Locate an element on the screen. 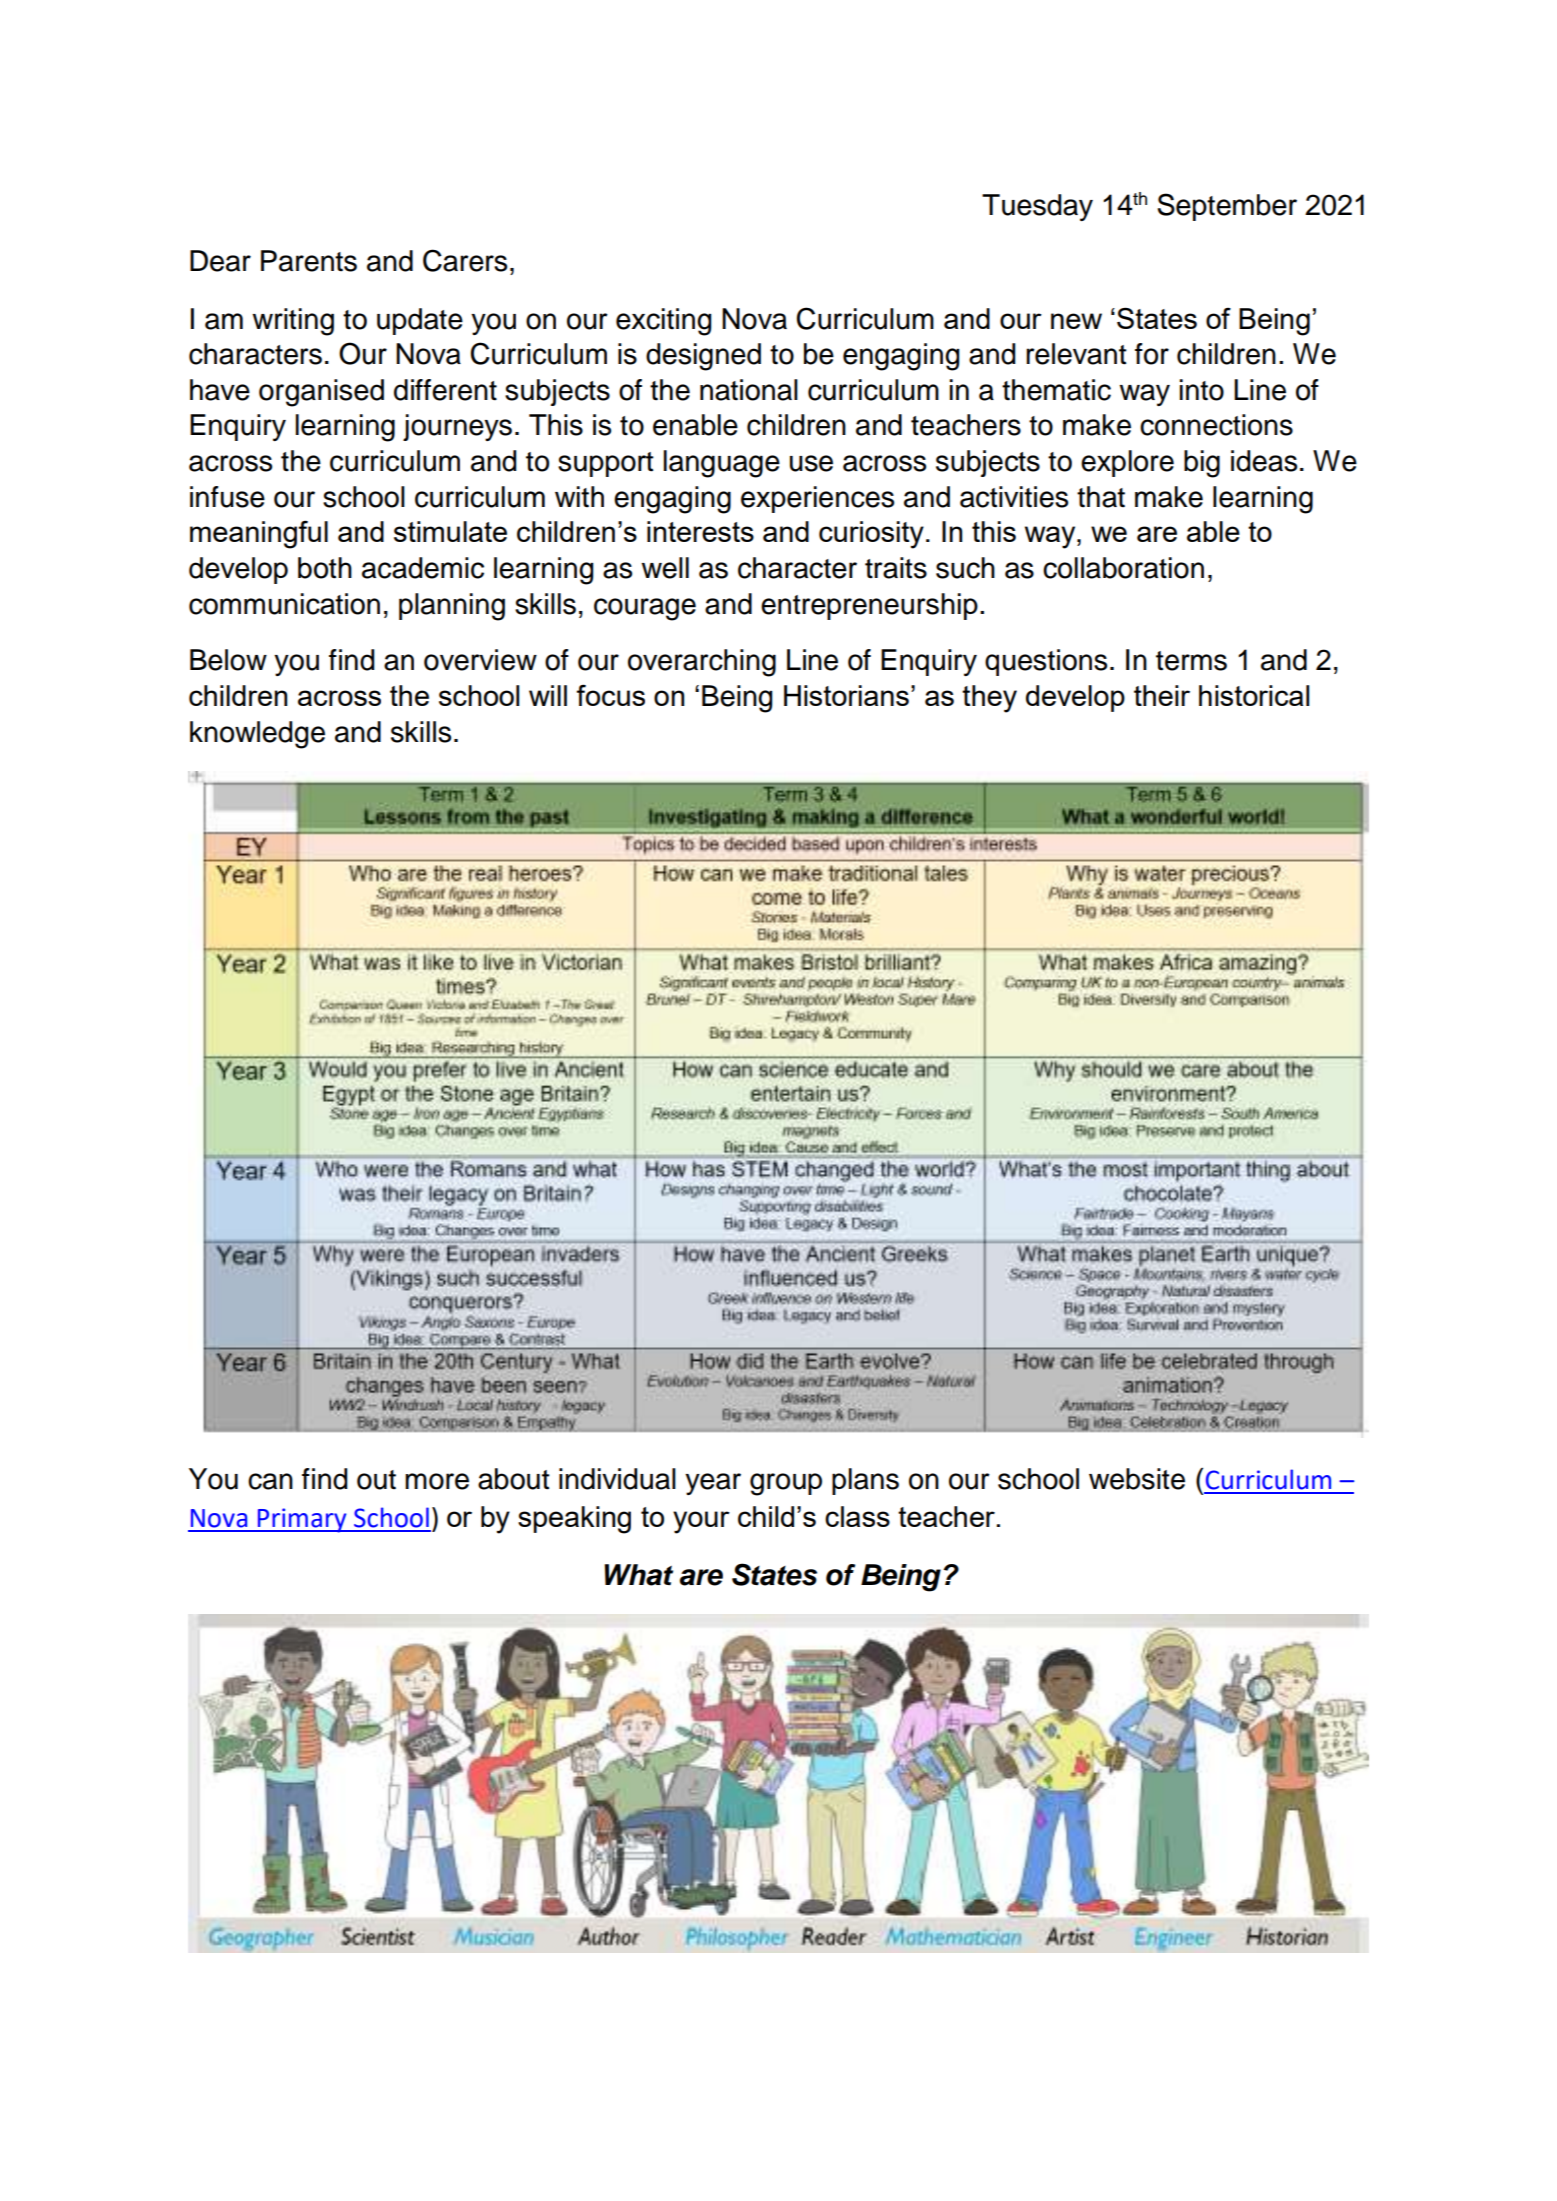 This screenshot has width=1557, height=2201. Primary is located at coordinates (302, 1520).
